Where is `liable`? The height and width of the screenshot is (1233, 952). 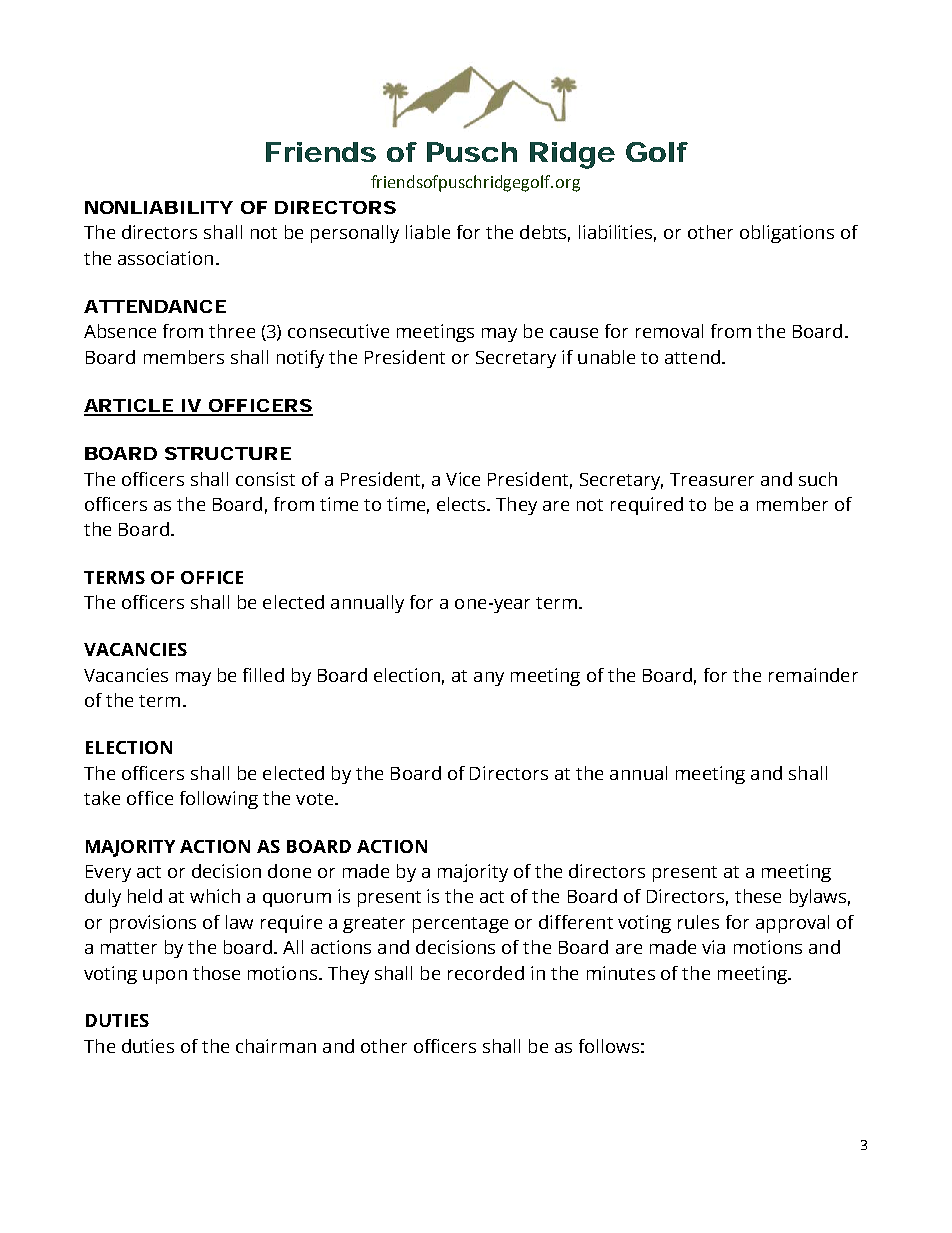
liable is located at coordinates (428, 232).
